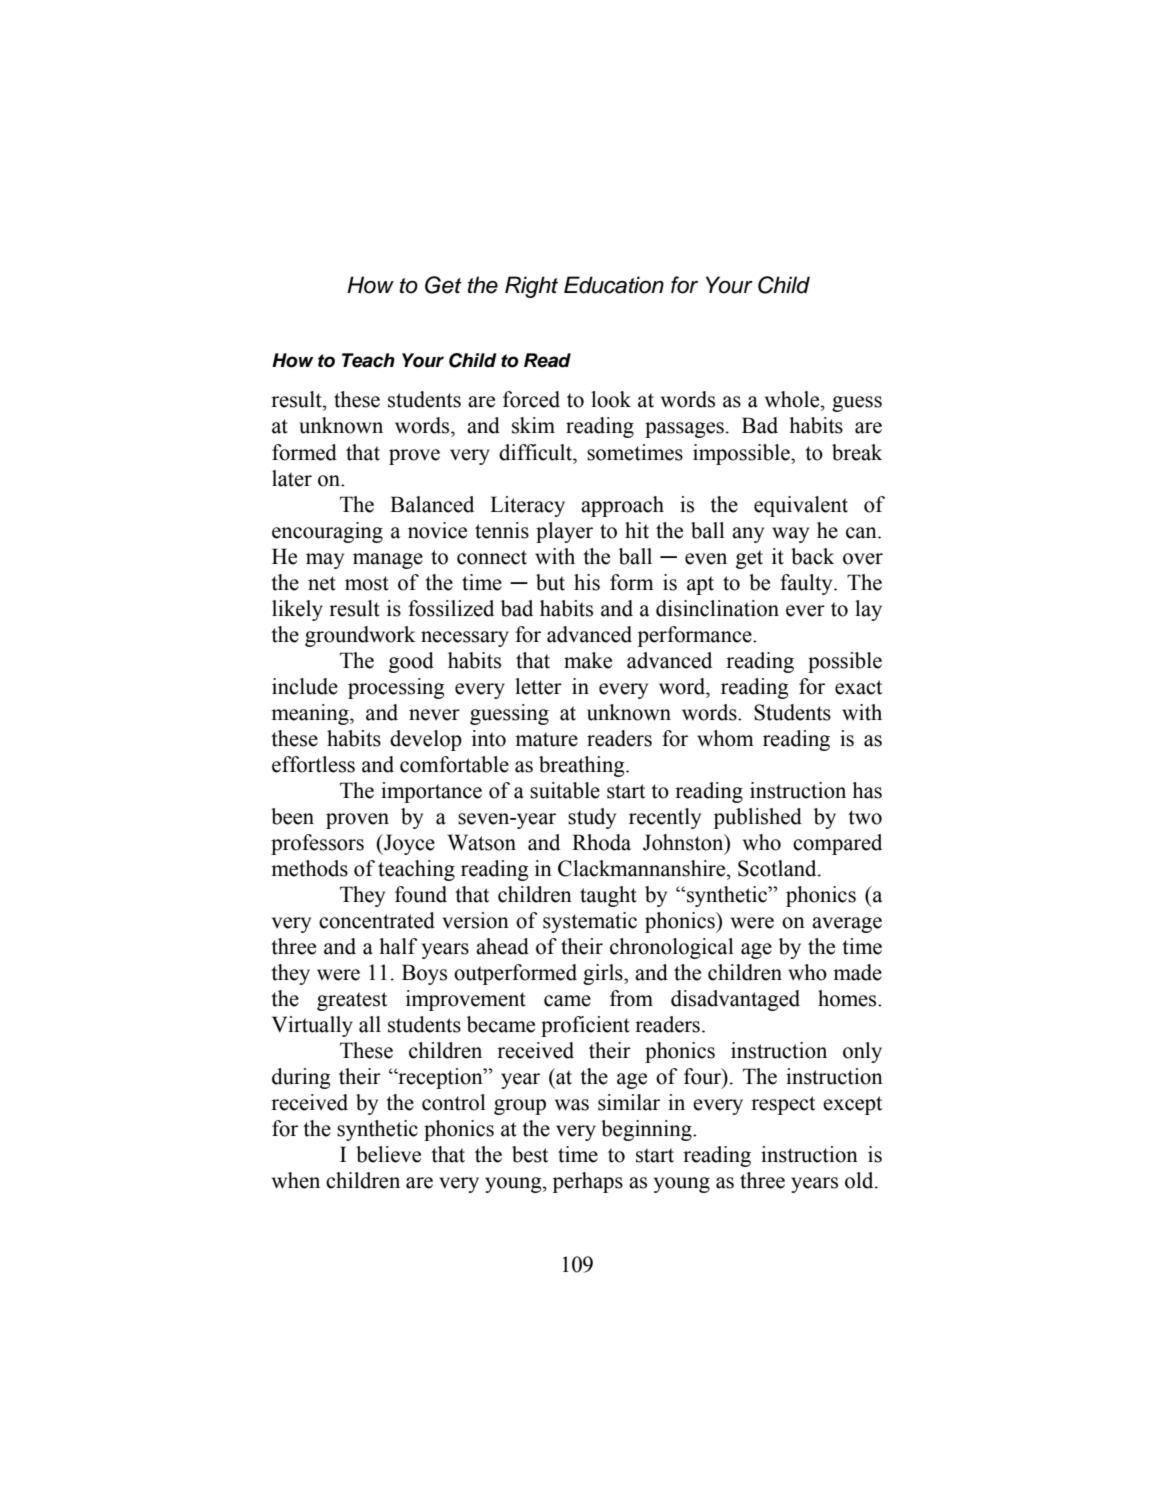 The image size is (1154, 1494). Describe the element at coordinates (793, 399) in the screenshot. I see `whole` at that location.
